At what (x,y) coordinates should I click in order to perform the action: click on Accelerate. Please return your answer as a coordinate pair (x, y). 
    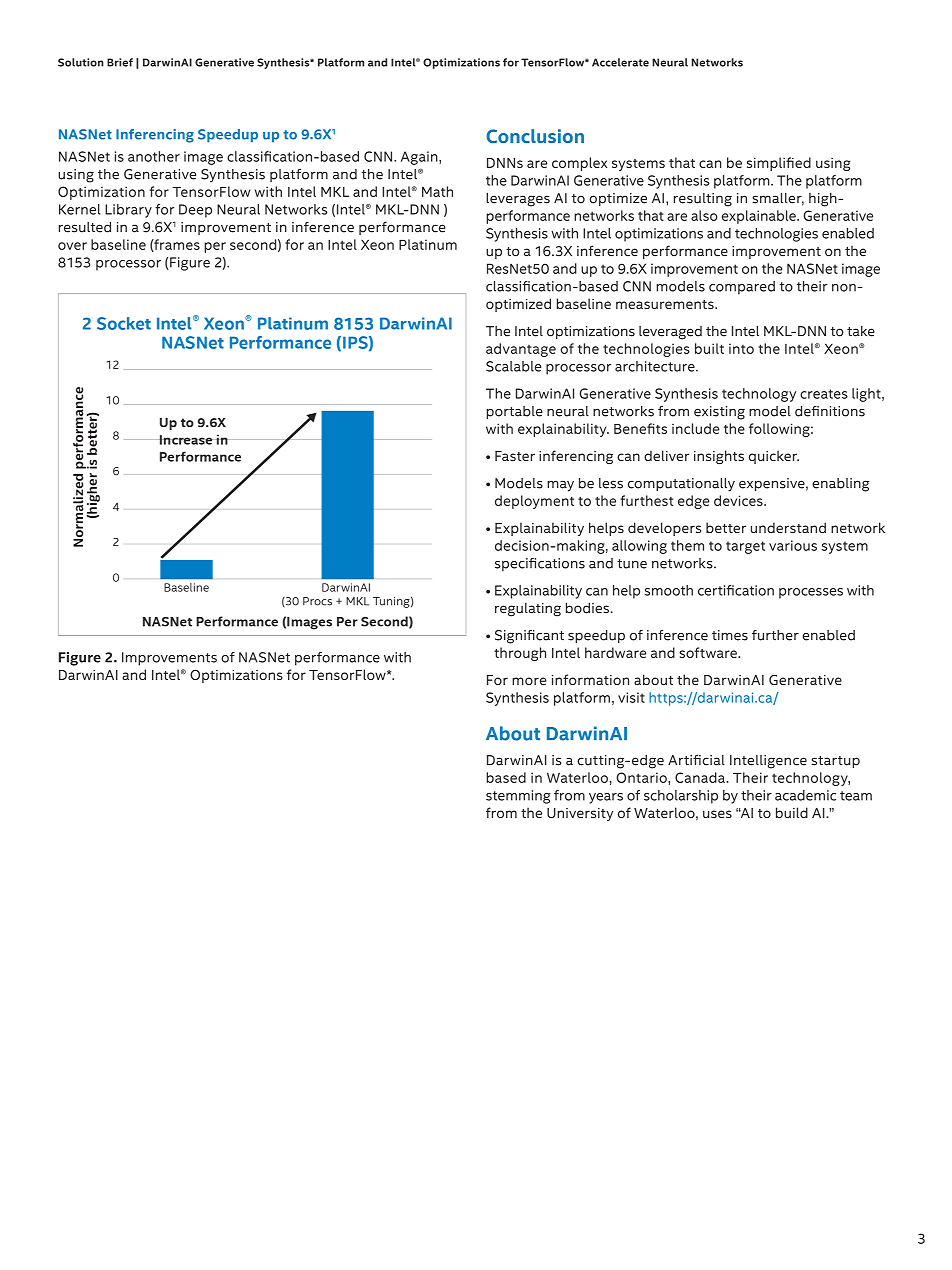
    Looking at the image, I should click on (620, 62).
